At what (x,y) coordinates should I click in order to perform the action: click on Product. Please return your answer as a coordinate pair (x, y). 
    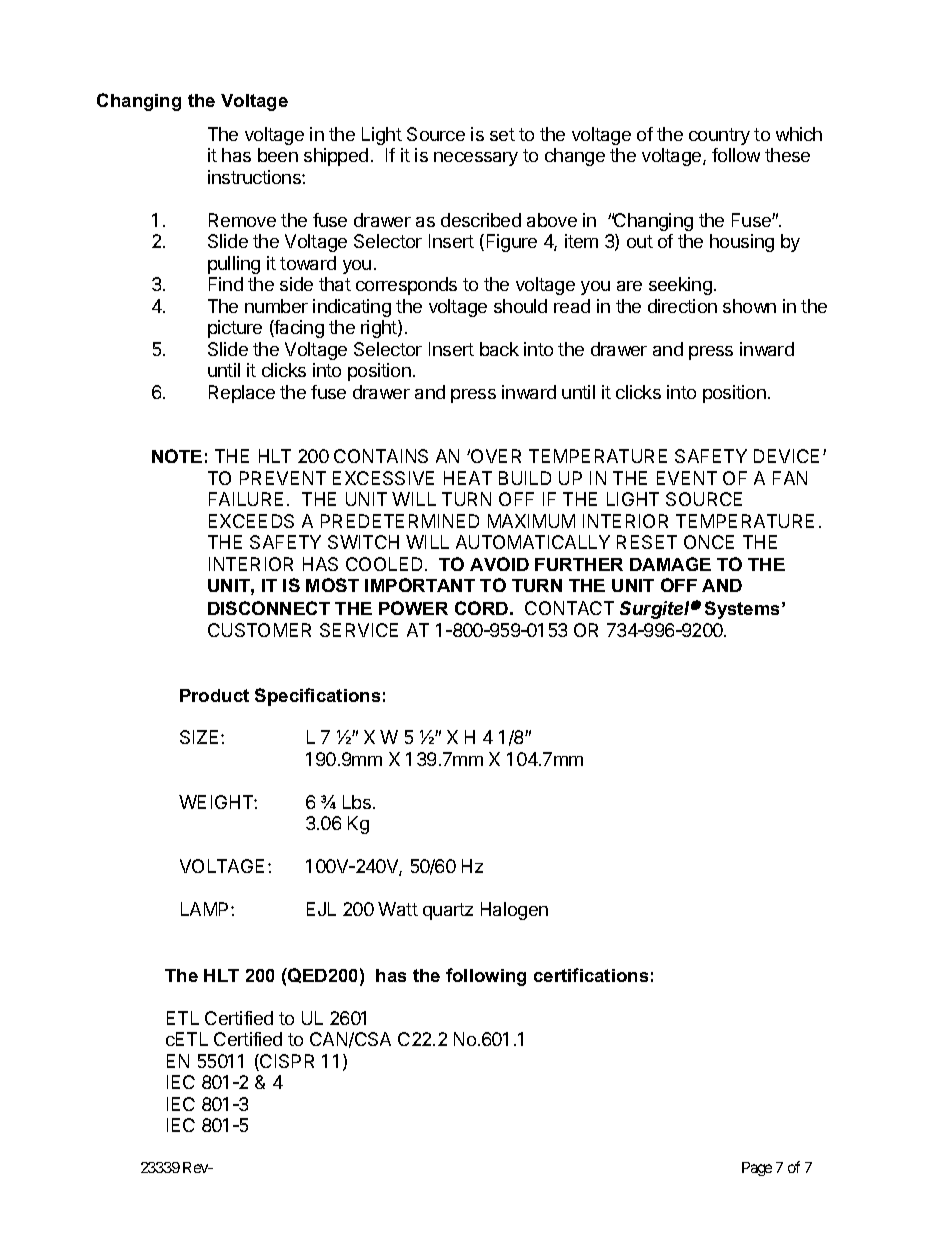
    Looking at the image, I should click on (214, 695).
